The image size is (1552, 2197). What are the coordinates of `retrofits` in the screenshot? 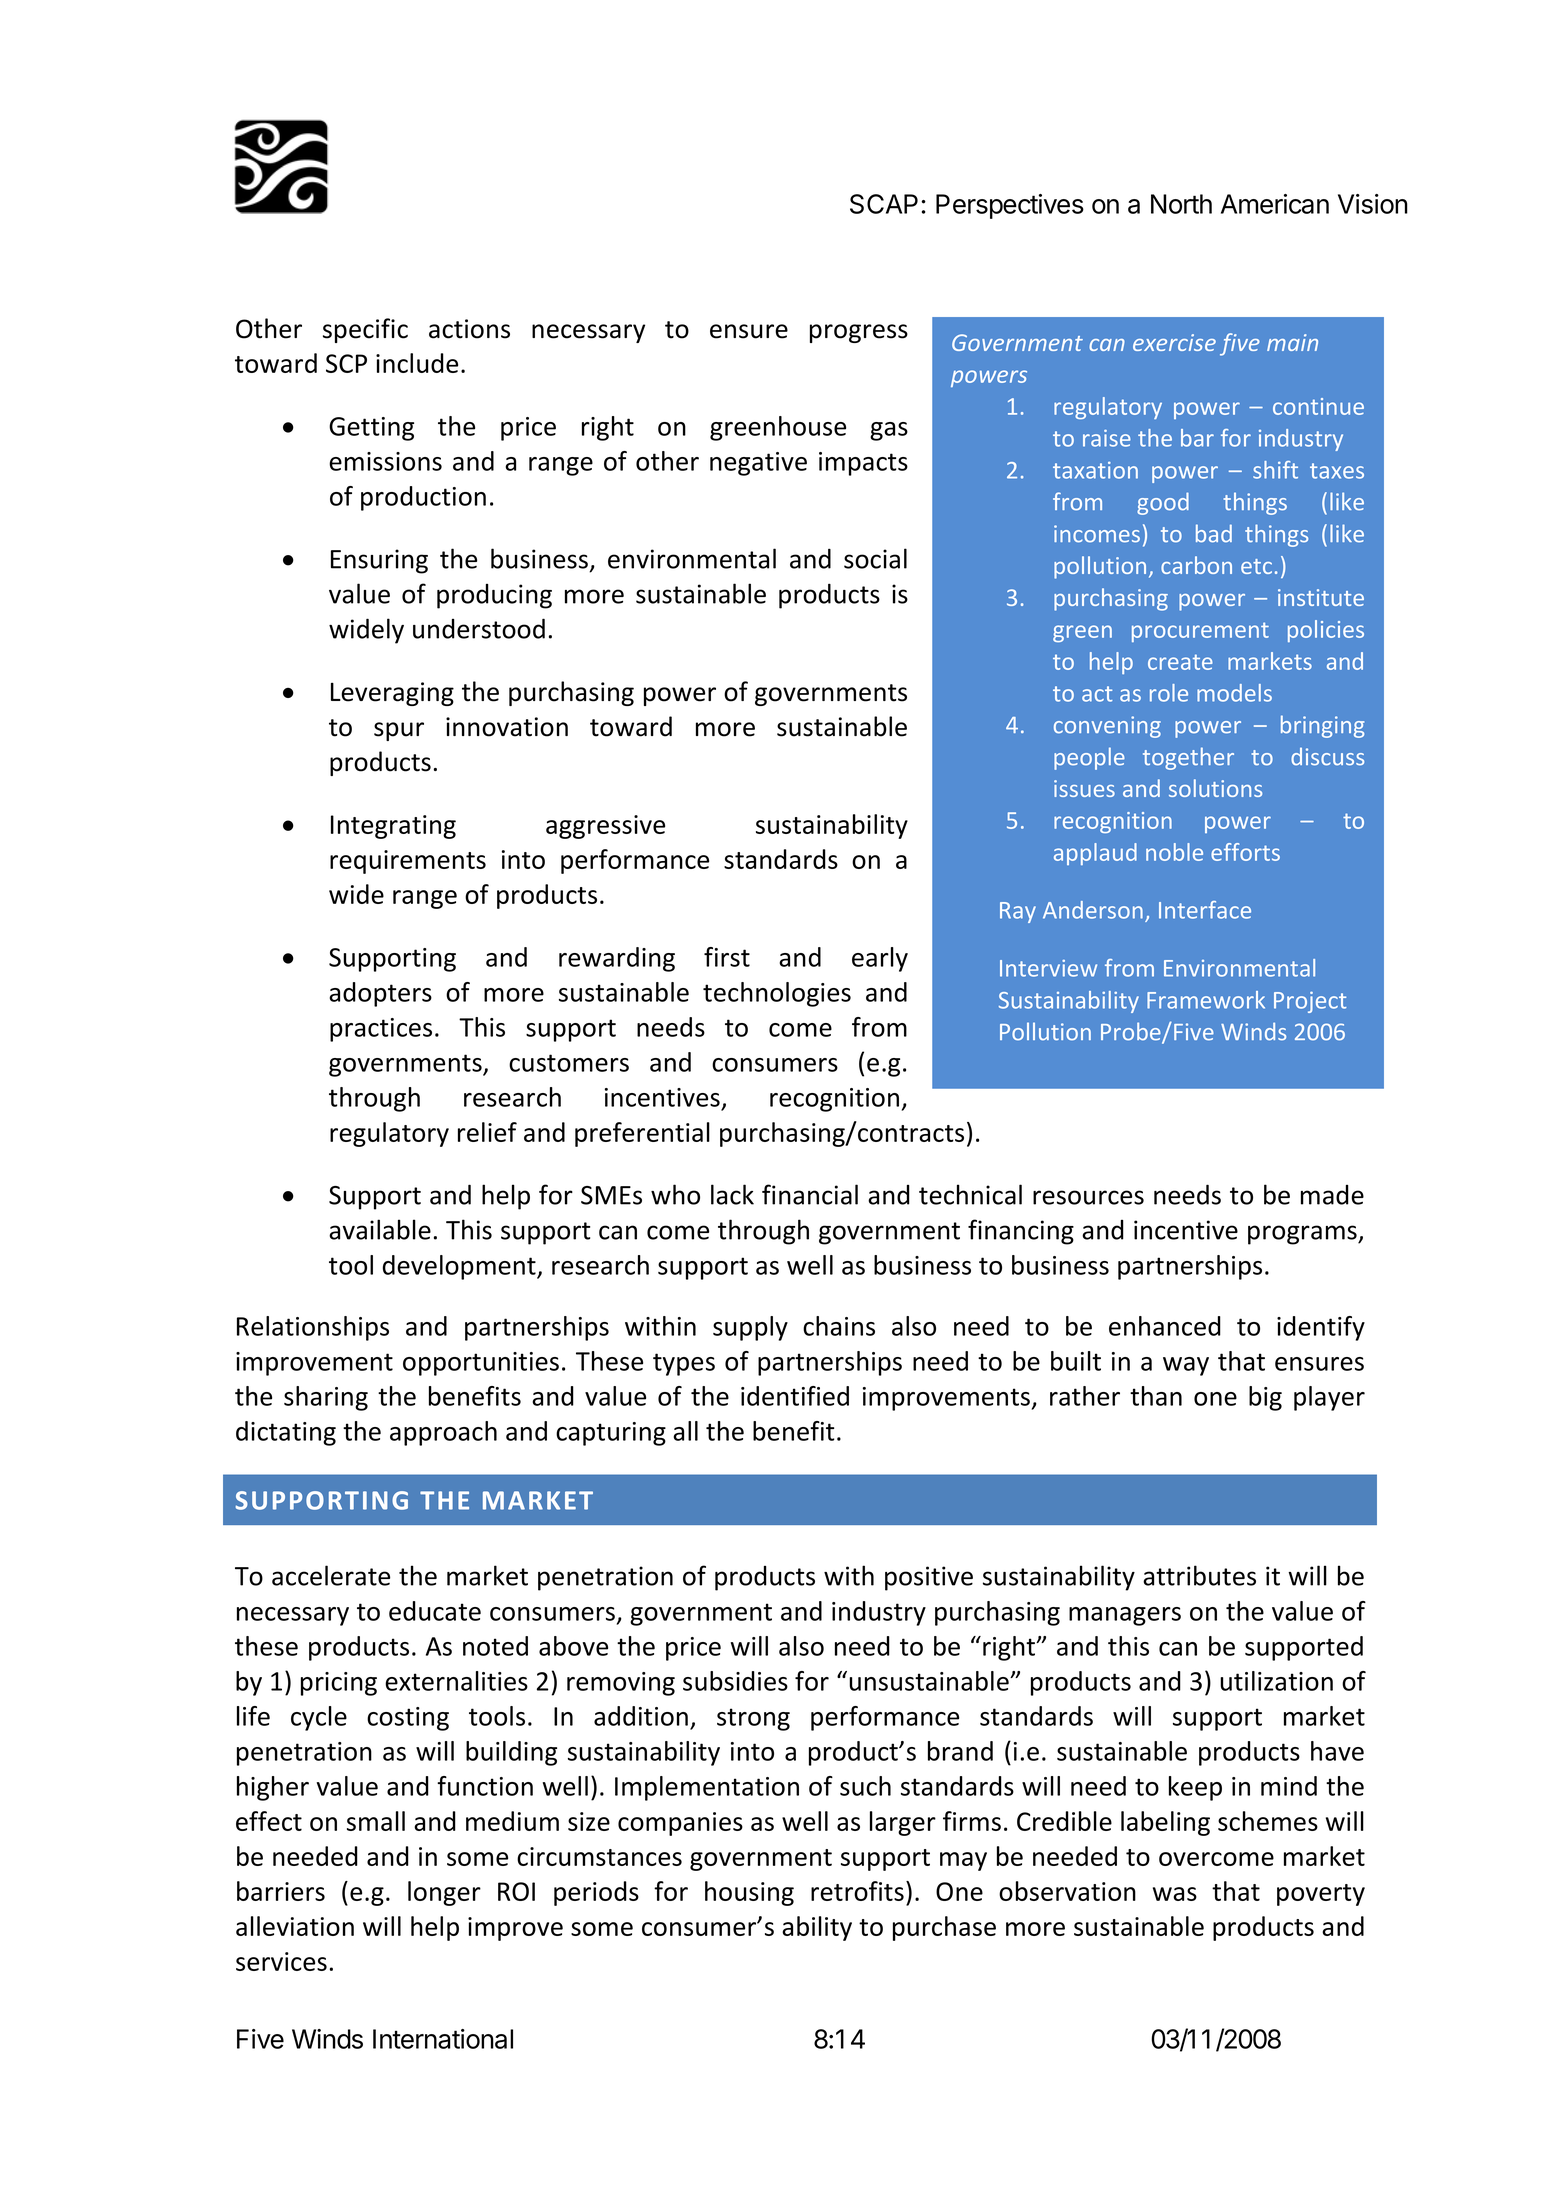 It's located at (857, 1891).
